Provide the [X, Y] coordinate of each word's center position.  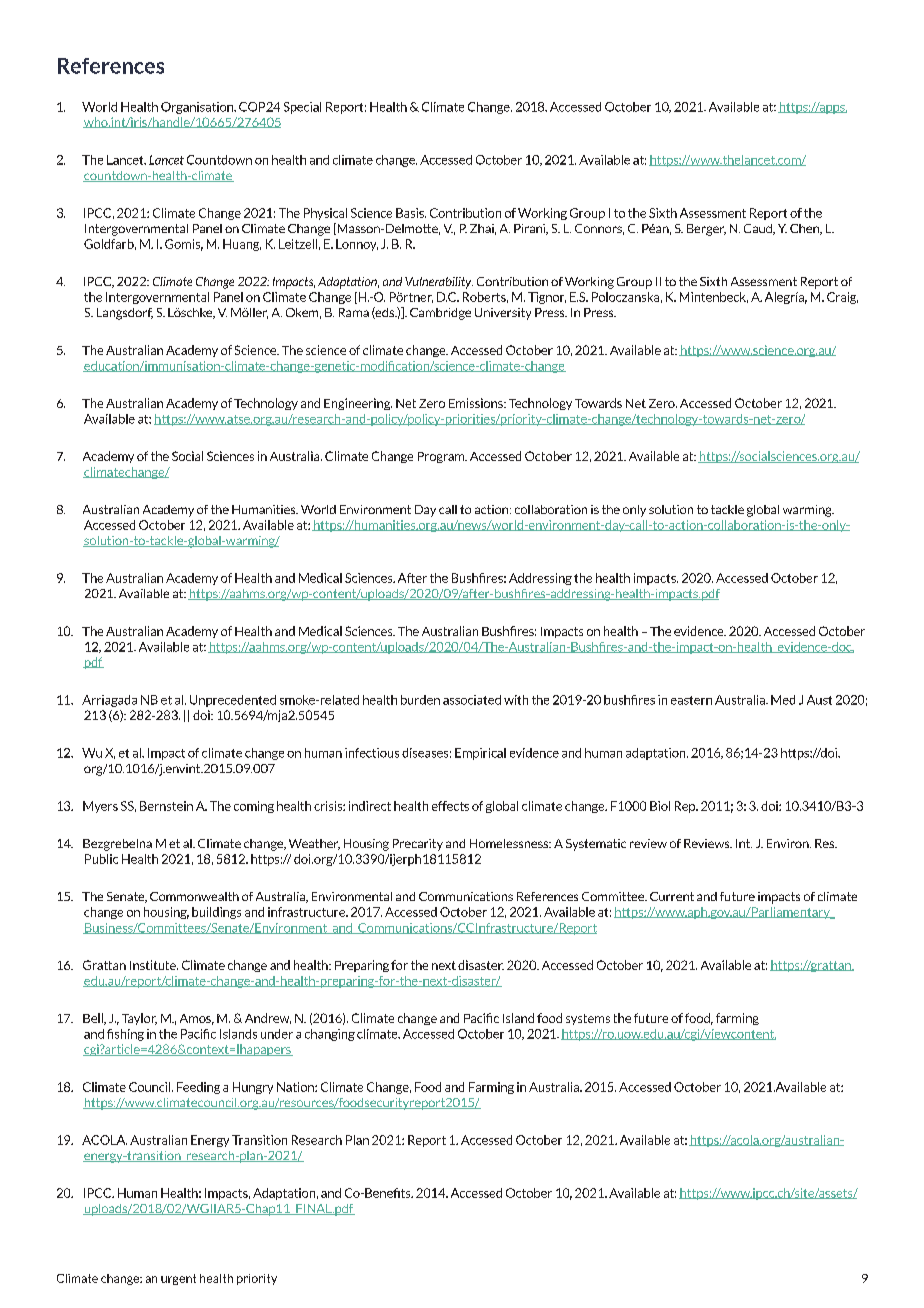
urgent [178, 1279]
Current [672, 896]
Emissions [477, 403]
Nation [296, 1087]
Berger [706, 230]
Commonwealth [194, 896]
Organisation [198, 108]
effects [450, 806]
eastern [691, 700]
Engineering [358, 404]
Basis [411, 213]
